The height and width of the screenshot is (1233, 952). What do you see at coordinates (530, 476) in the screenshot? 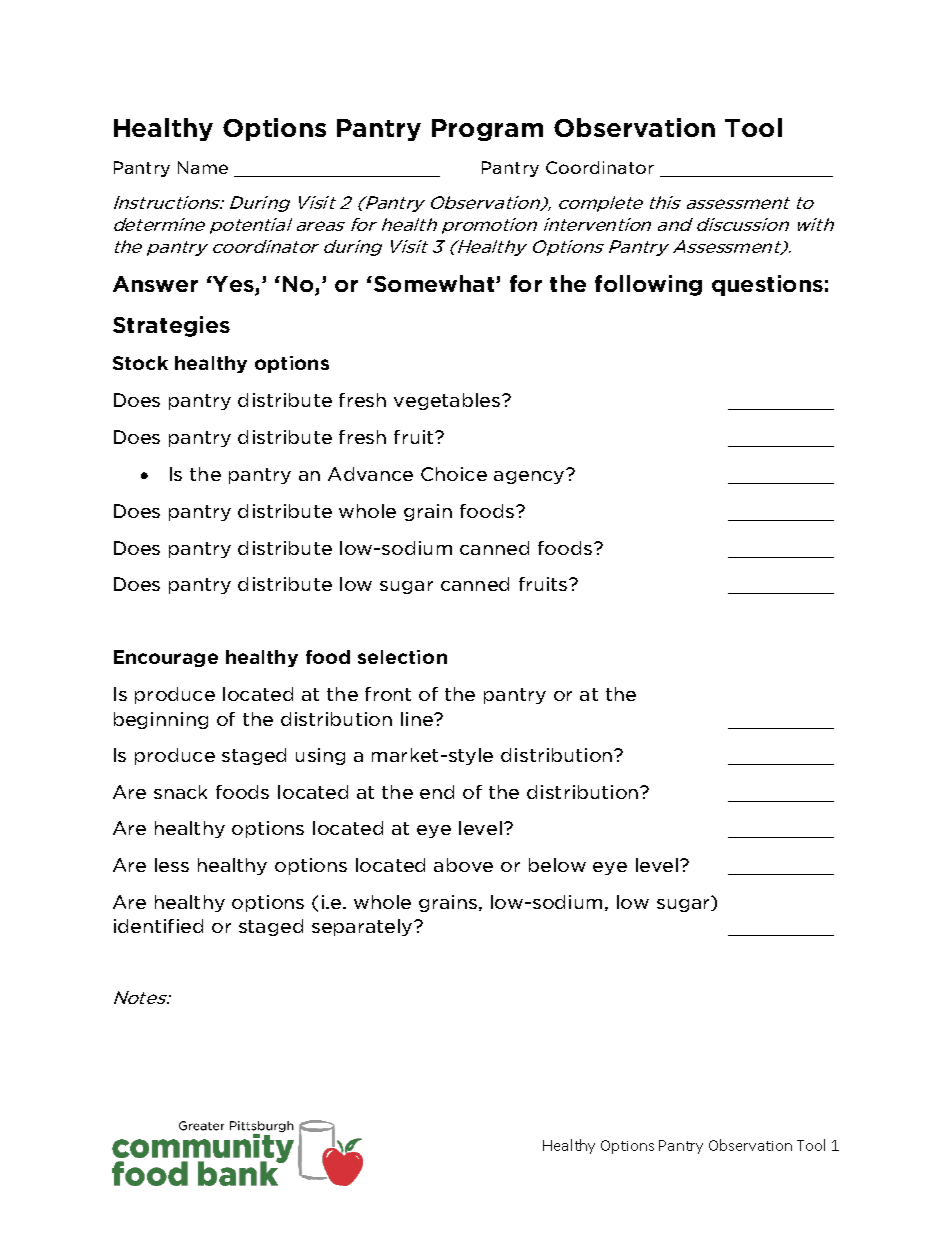
I see `agency` at bounding box center [530, 476].
